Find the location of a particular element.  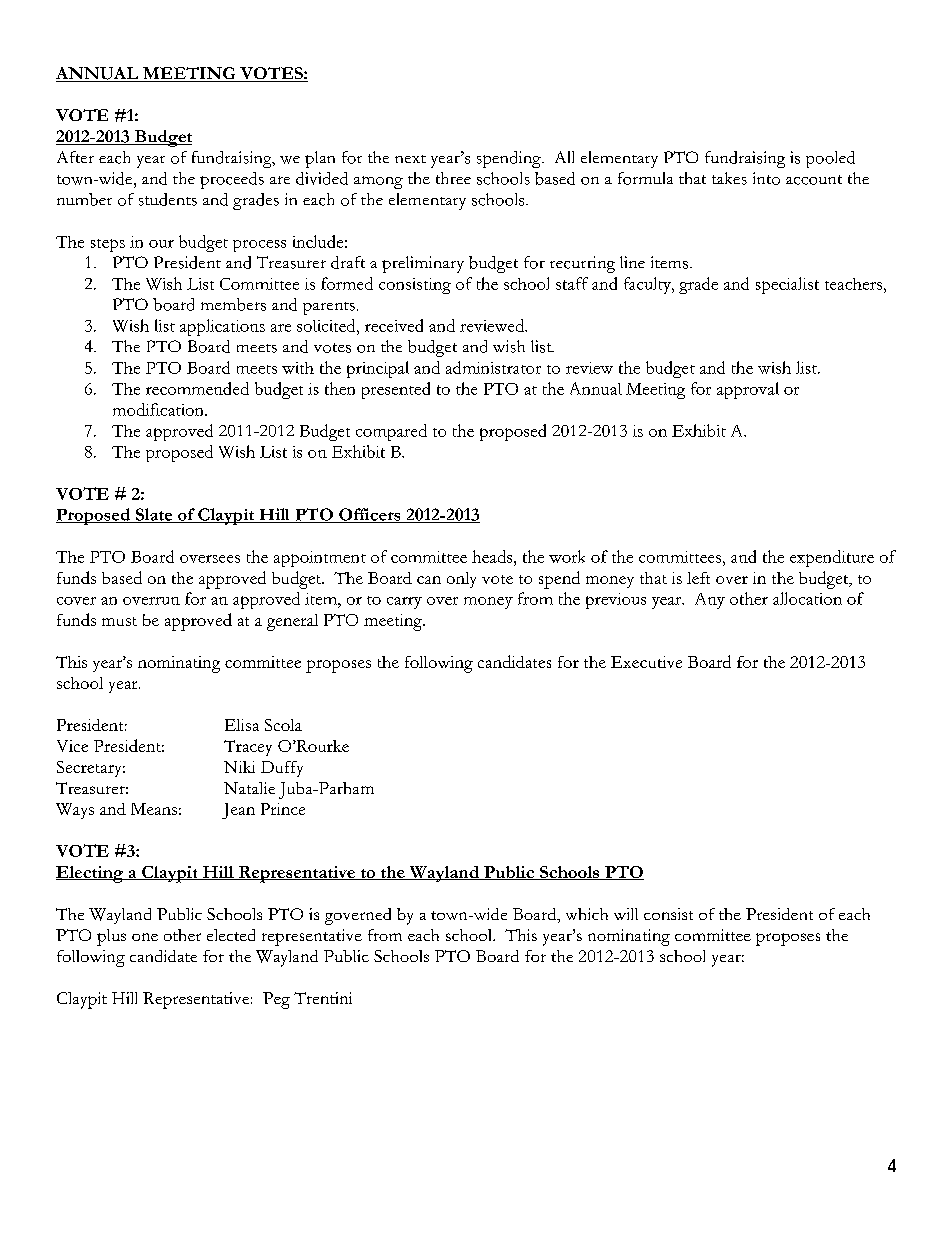

Executive is located at coordinates (646, 662).
